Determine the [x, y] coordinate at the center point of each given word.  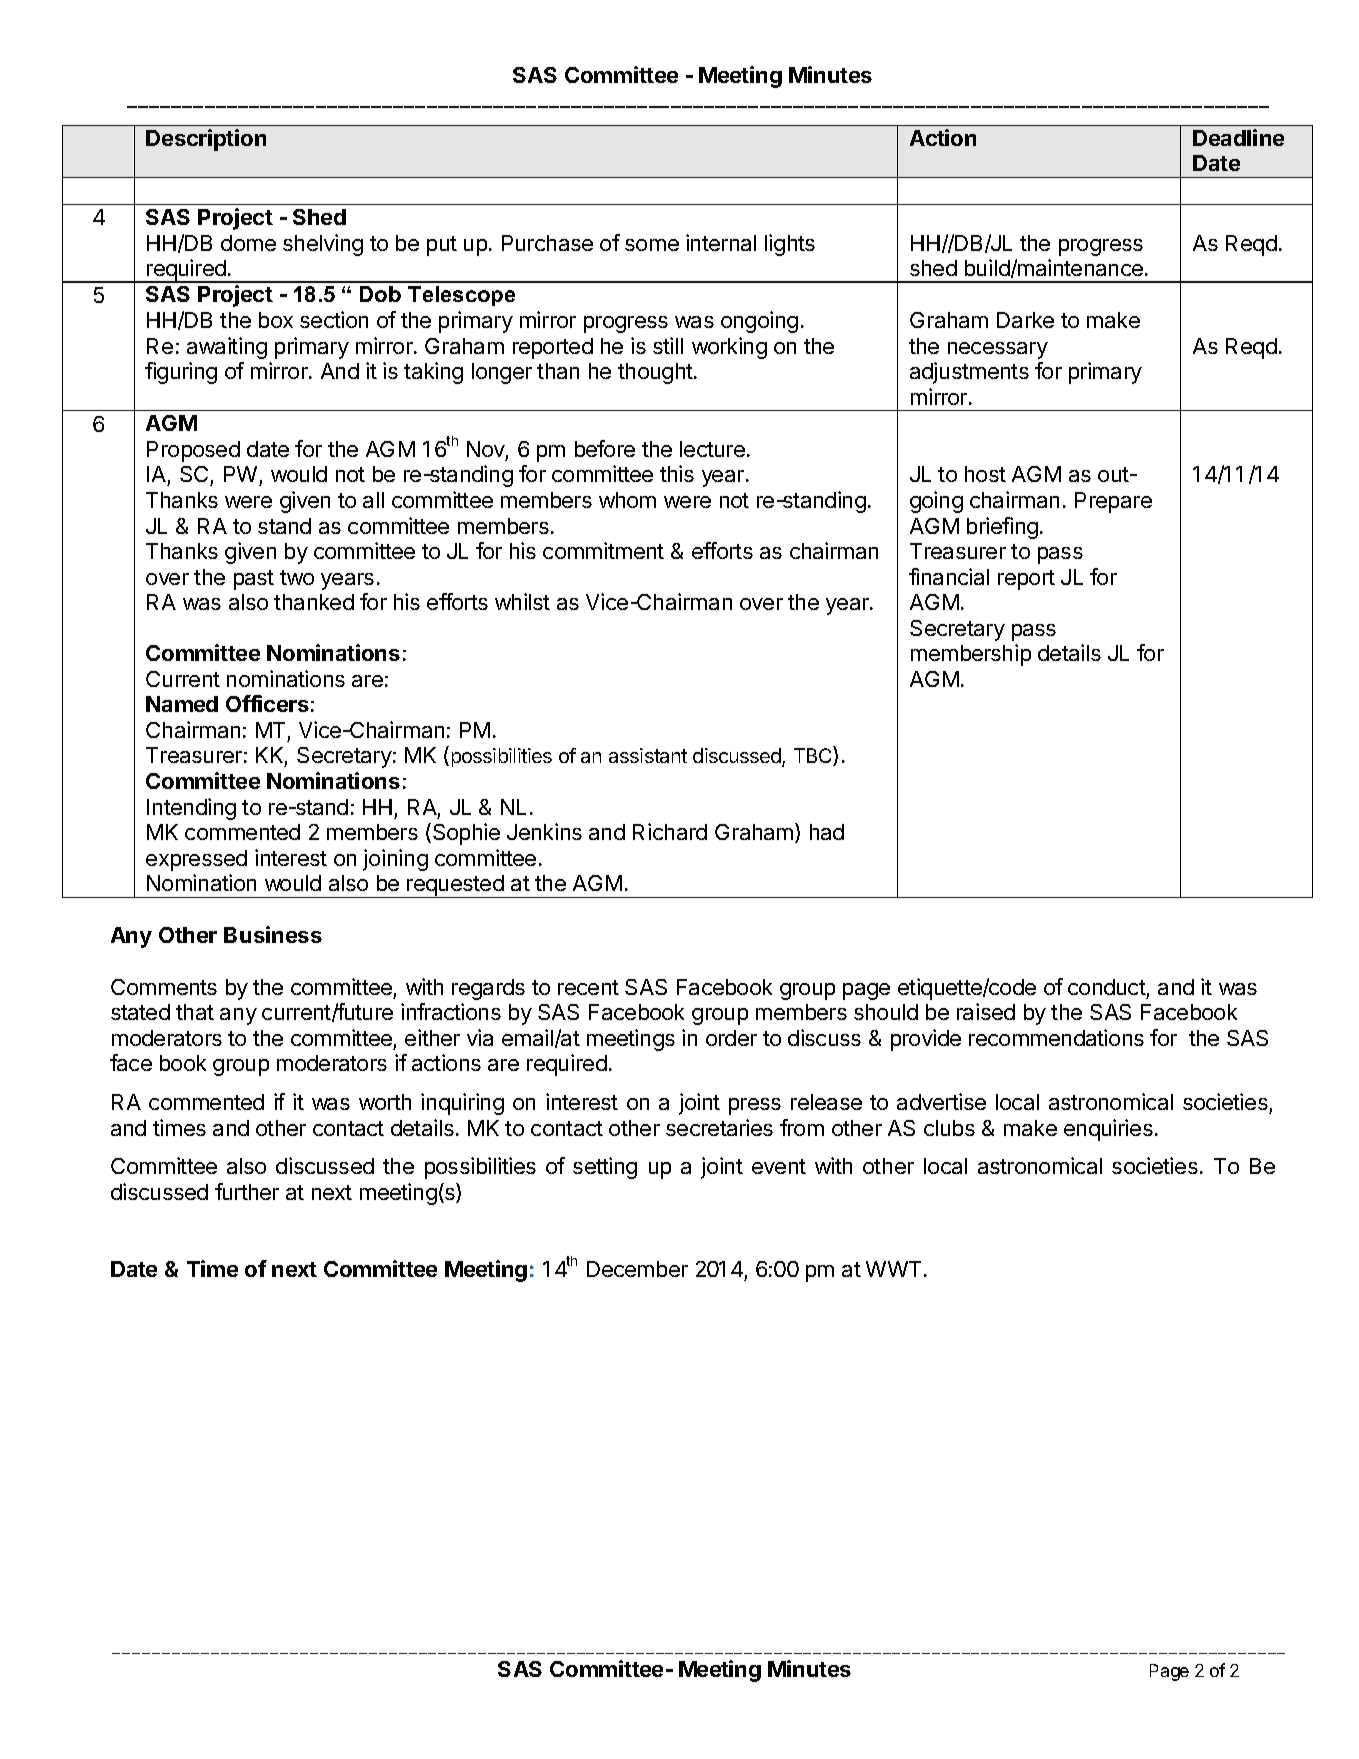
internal [721, 242]
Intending [191, 809]
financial [949, 576]
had [827, 832]
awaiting [227, 348]
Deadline [1238, 137]
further [247, 1191]
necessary [998, 350]
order [731, 1038]
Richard [670, 831]
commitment [603, 550]
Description [206, 140]
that [195, 1012]
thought [656, 373]
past [254, 580]
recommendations [1056, 1037]
